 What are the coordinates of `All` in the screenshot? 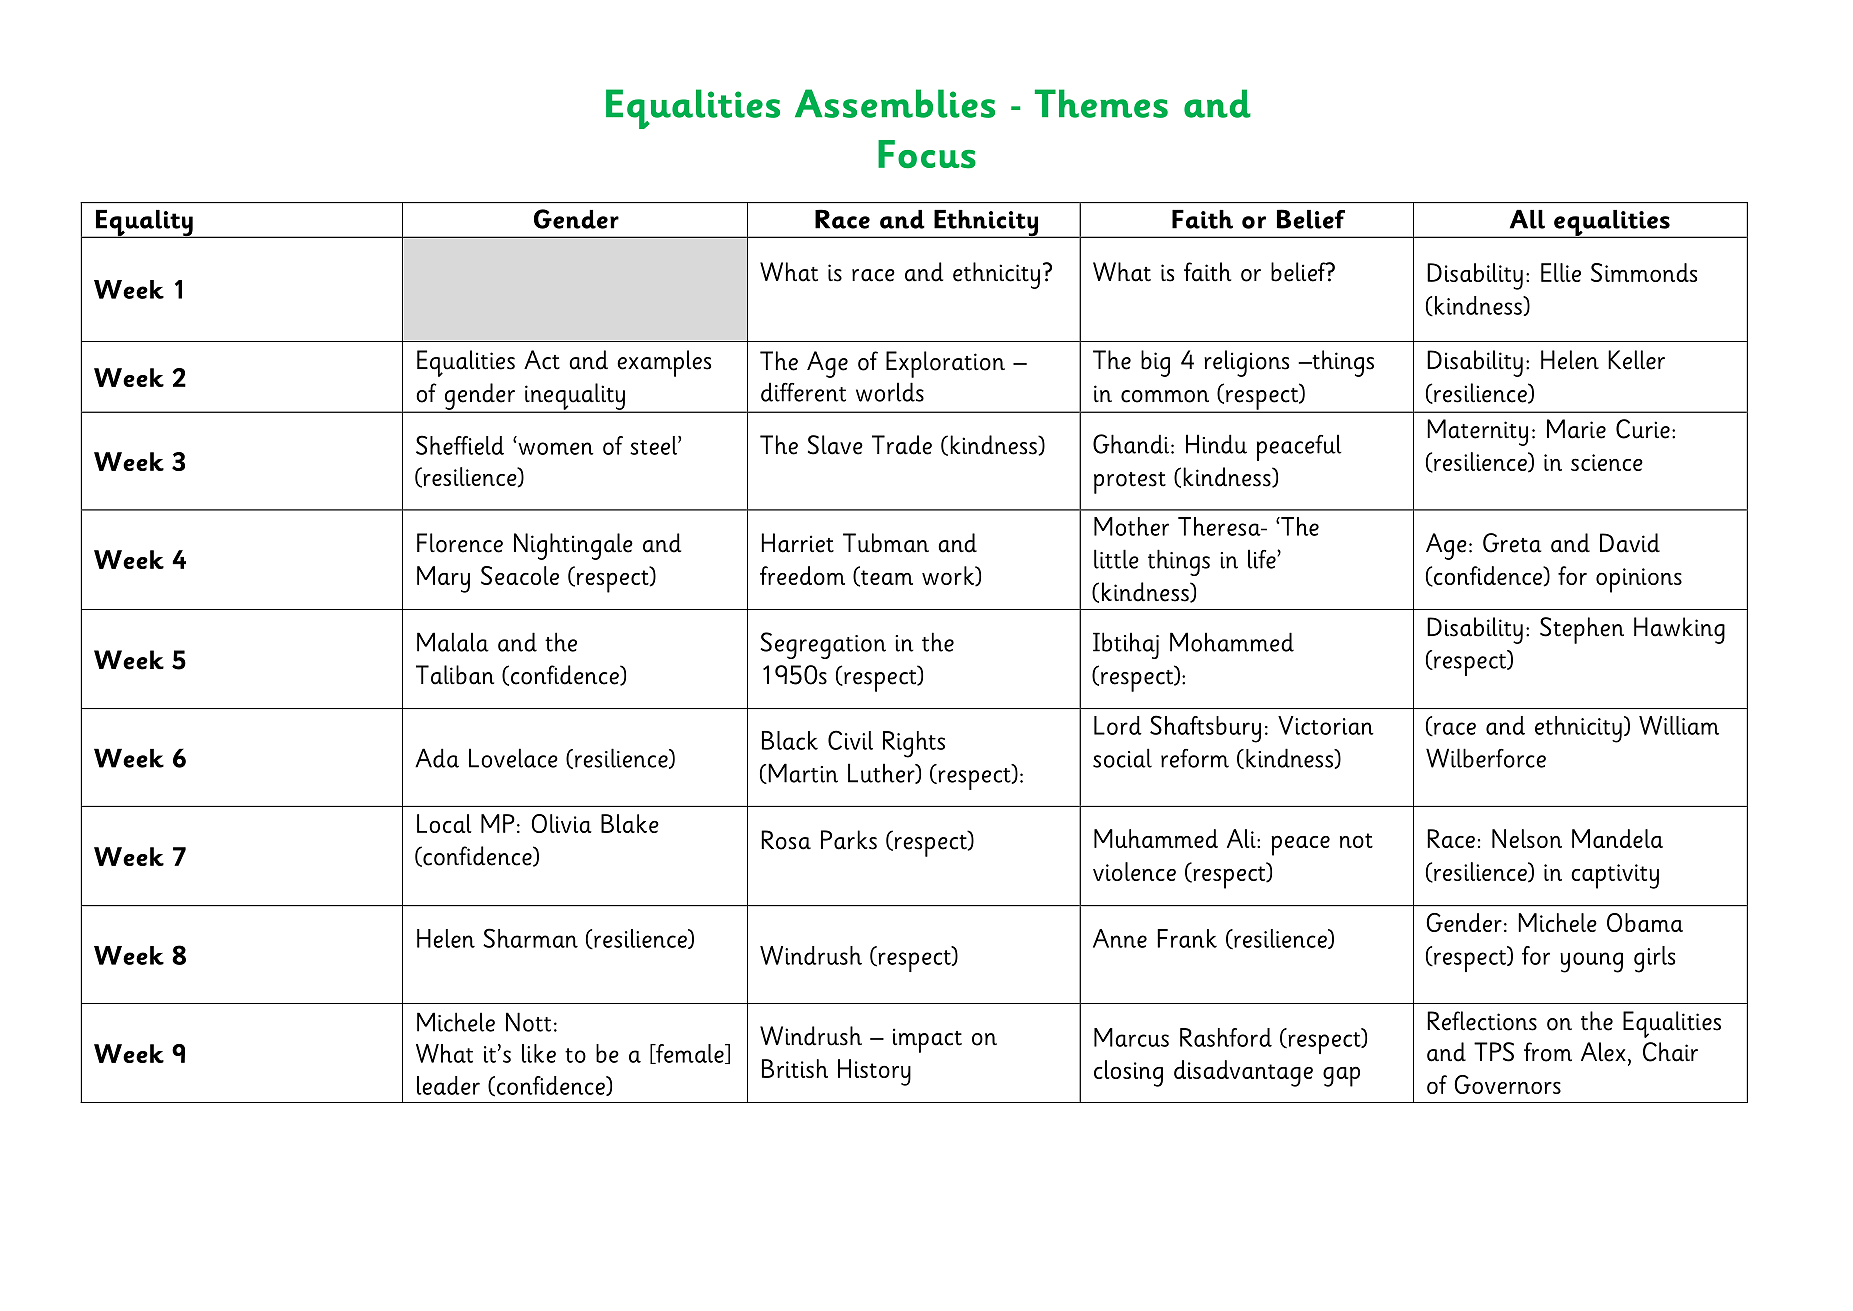 It's located at (1527, 219).
